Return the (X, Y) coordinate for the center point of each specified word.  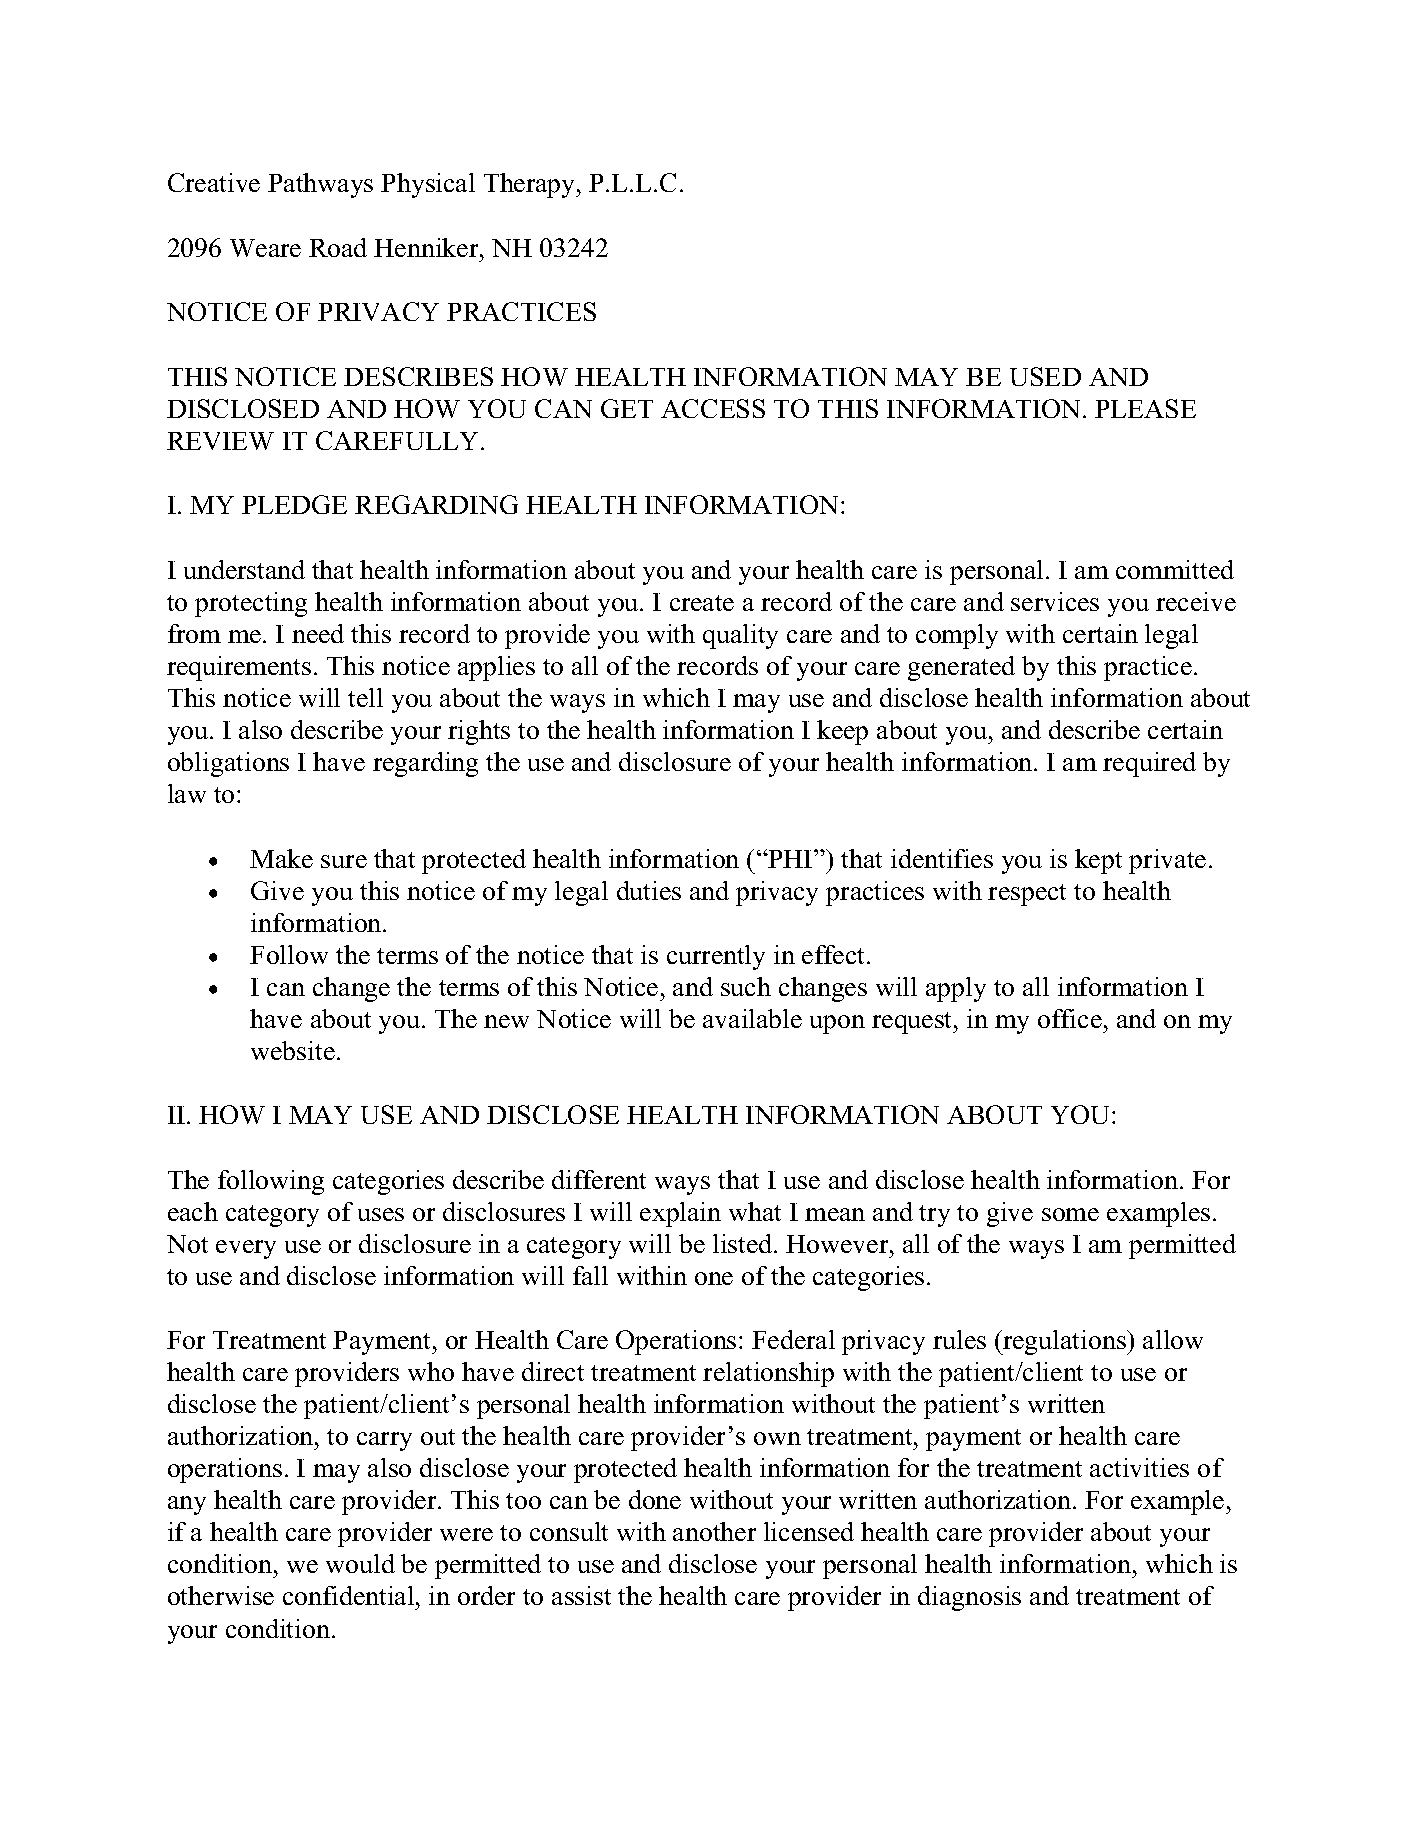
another (714, 1531)
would (360, 1563)
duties (649, 890)
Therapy (531, 185)
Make (281, 858)
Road (338, 247)
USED (1045, 376)
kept (1098, 861)
